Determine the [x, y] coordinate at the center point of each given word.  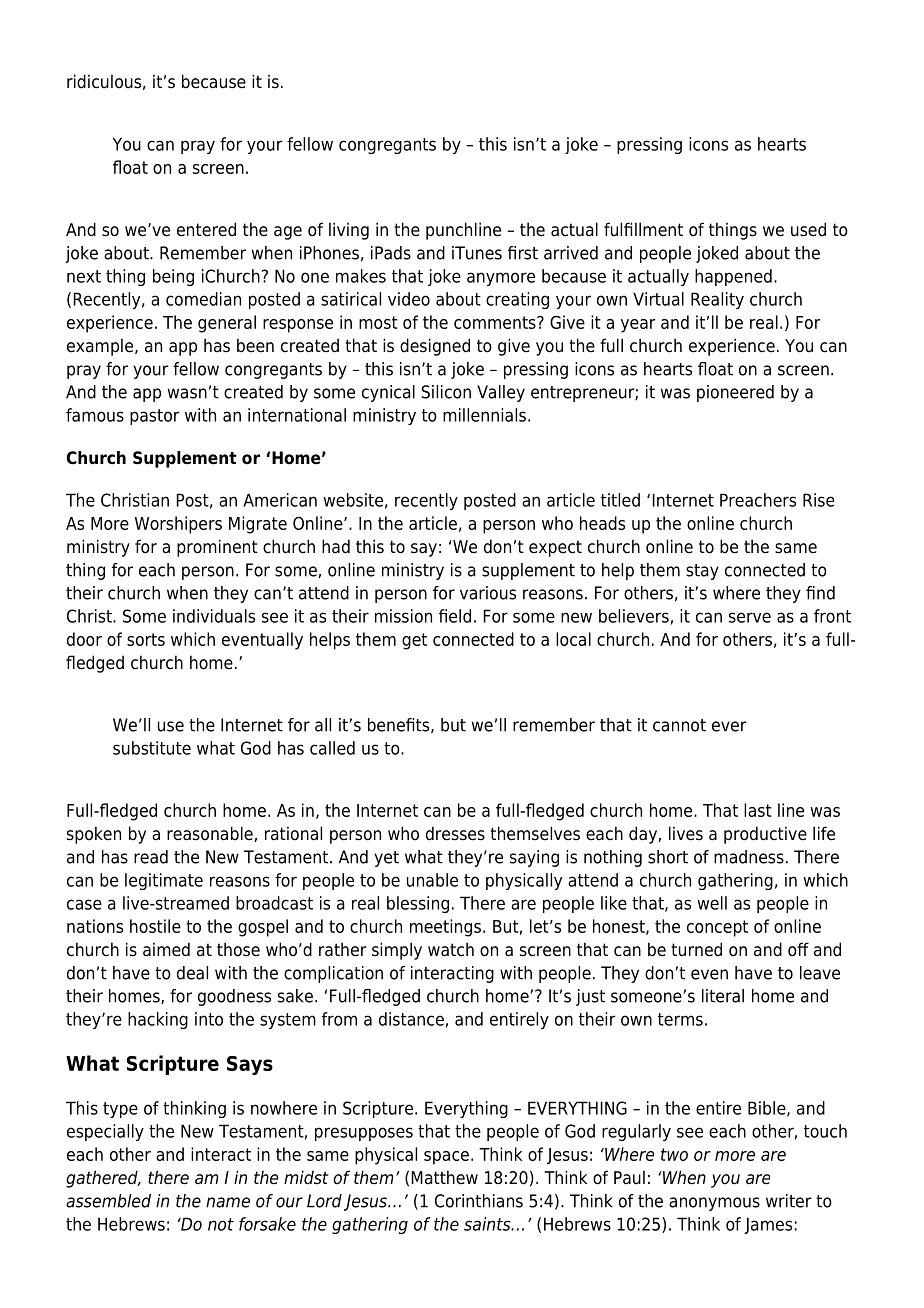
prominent [217, 548]
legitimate [164, 881]
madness [749, 857]
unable [432, 880]
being [173, 277]
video [409, 299]
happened [733, 277]
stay [702, 572]
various [488, 593]
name [228, 1202]
